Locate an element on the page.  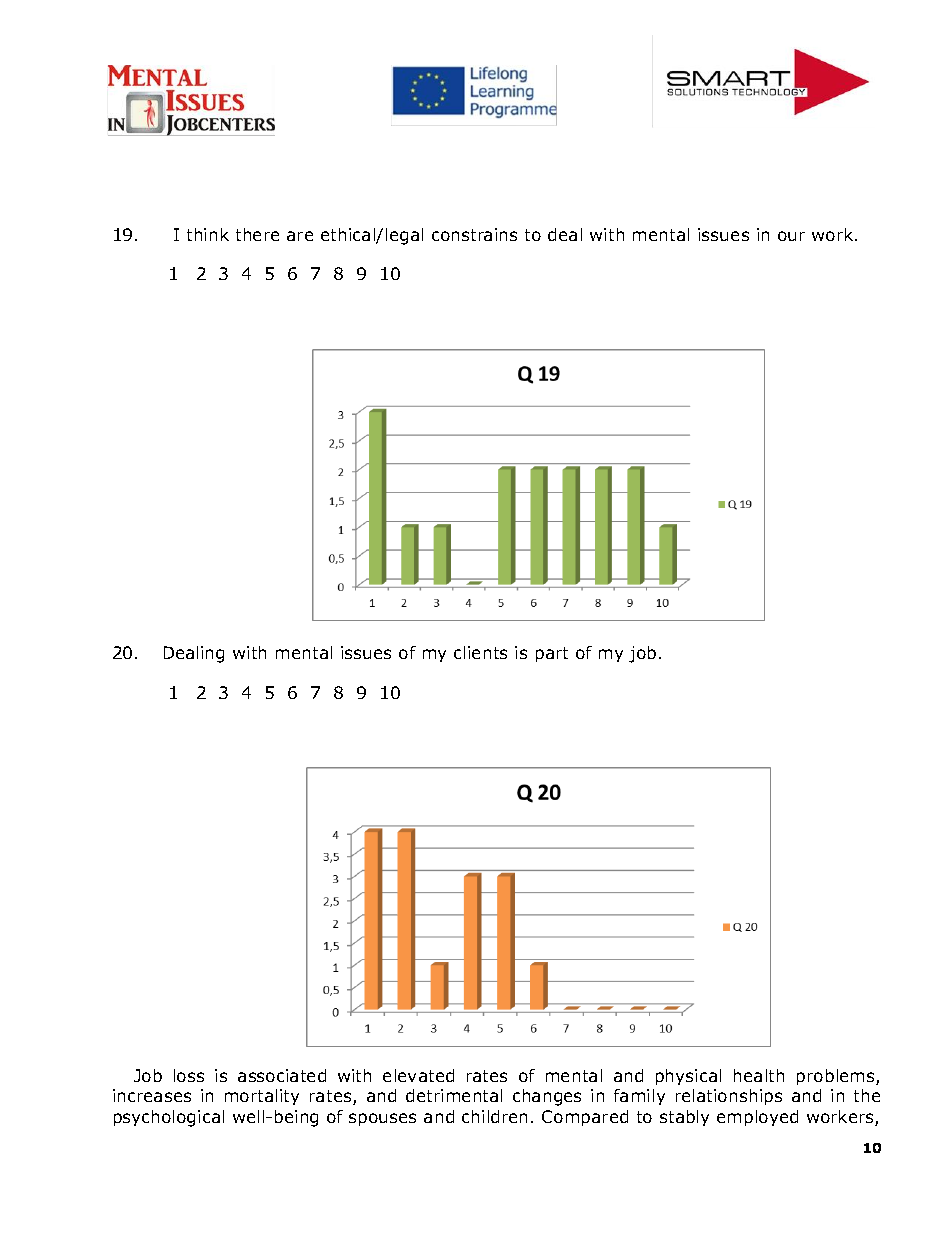
our is located at coordinates (791, 236).
